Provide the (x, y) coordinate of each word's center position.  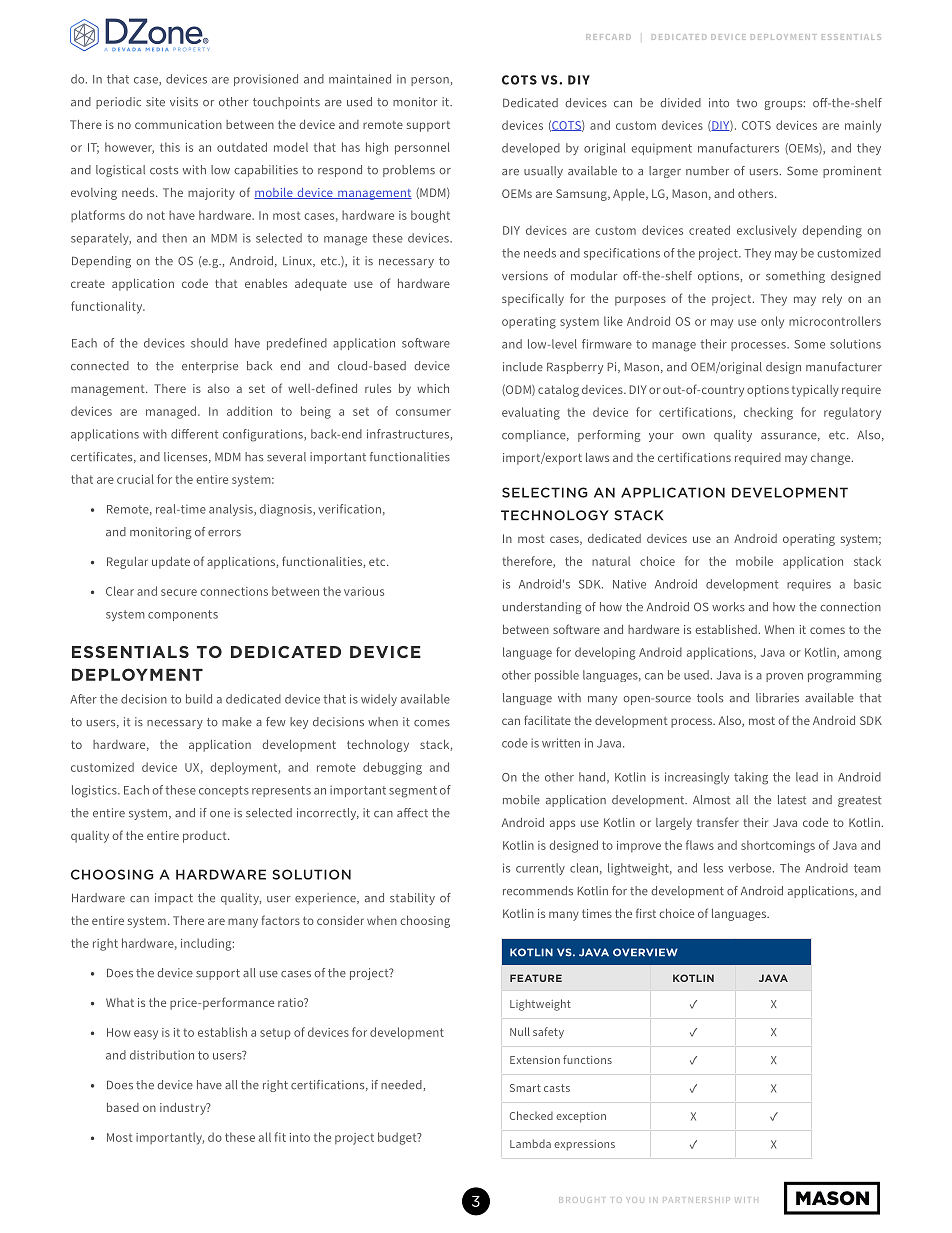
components (183, 615)
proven (784, 677)
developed (531, 149)
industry (184, 1109)
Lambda (530, 1143)
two (746, 103)
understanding (542, 608)
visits (184, 102)
